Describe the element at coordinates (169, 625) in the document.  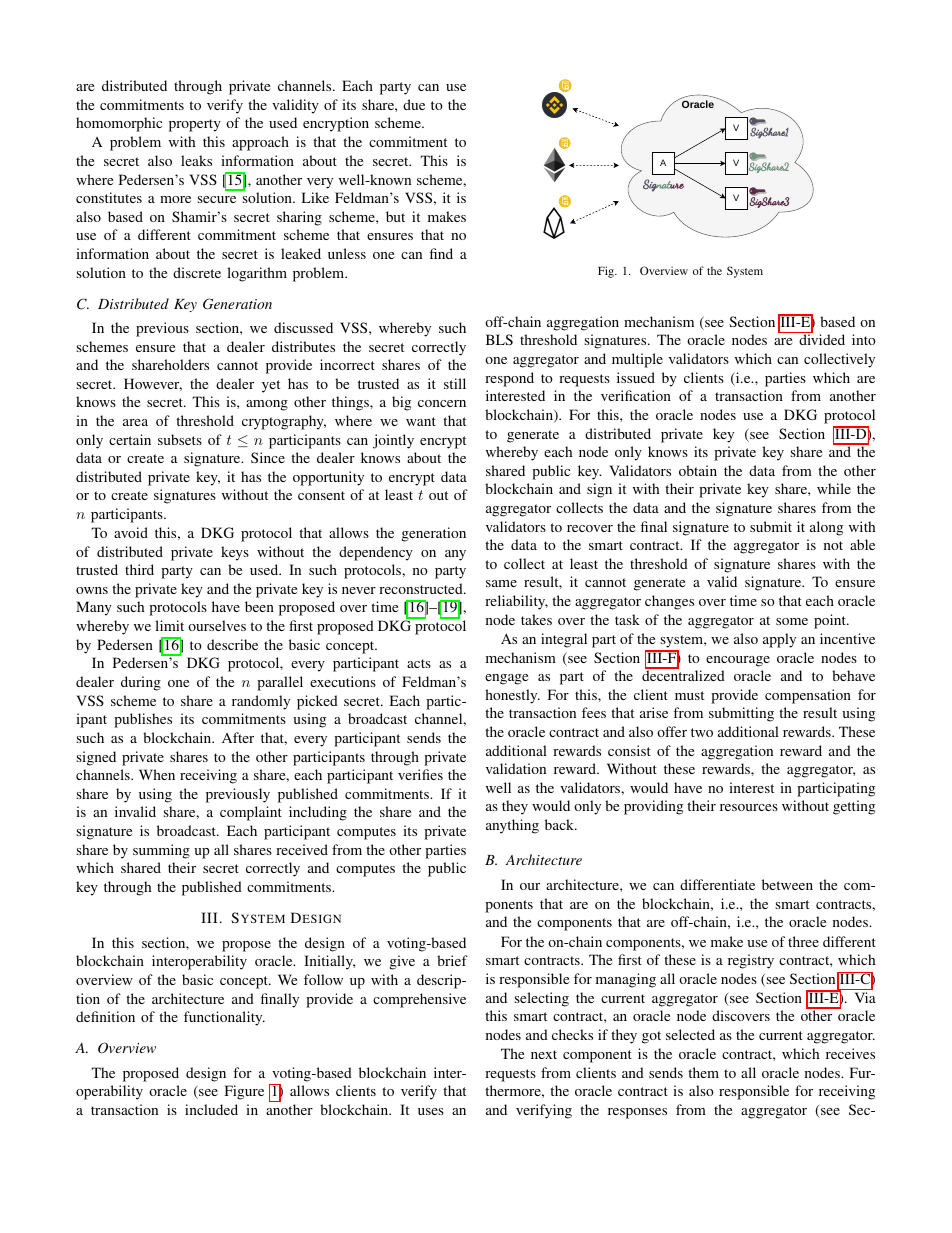
I see `limit` at that location.
